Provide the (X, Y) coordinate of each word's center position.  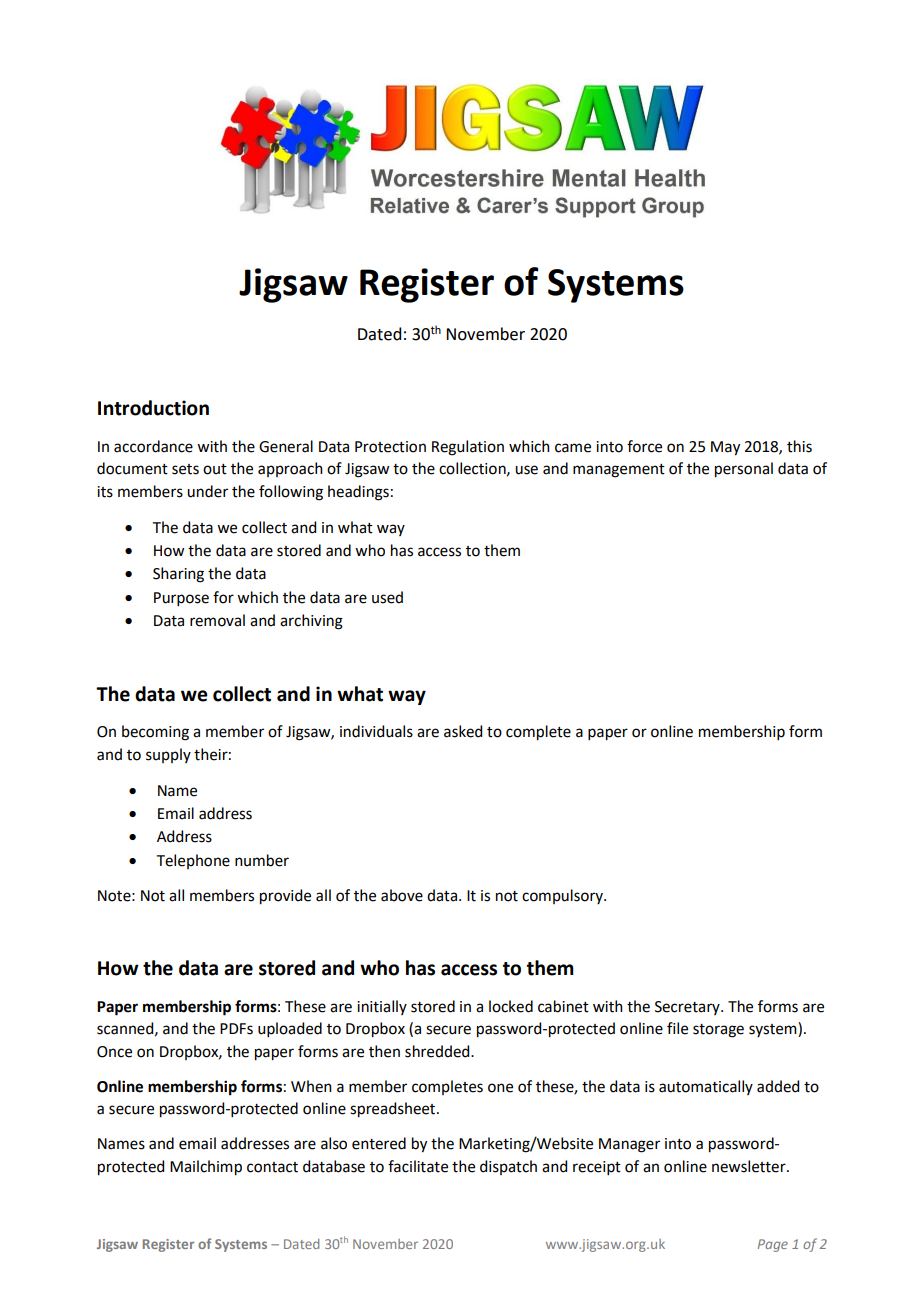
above (402, 895)
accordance (153, 446)
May (725, 448)
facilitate (418, 1166)
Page (773, 1245)
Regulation (468, 448)
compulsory (563, 896)
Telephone (193, 861)
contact (272, 1167)
